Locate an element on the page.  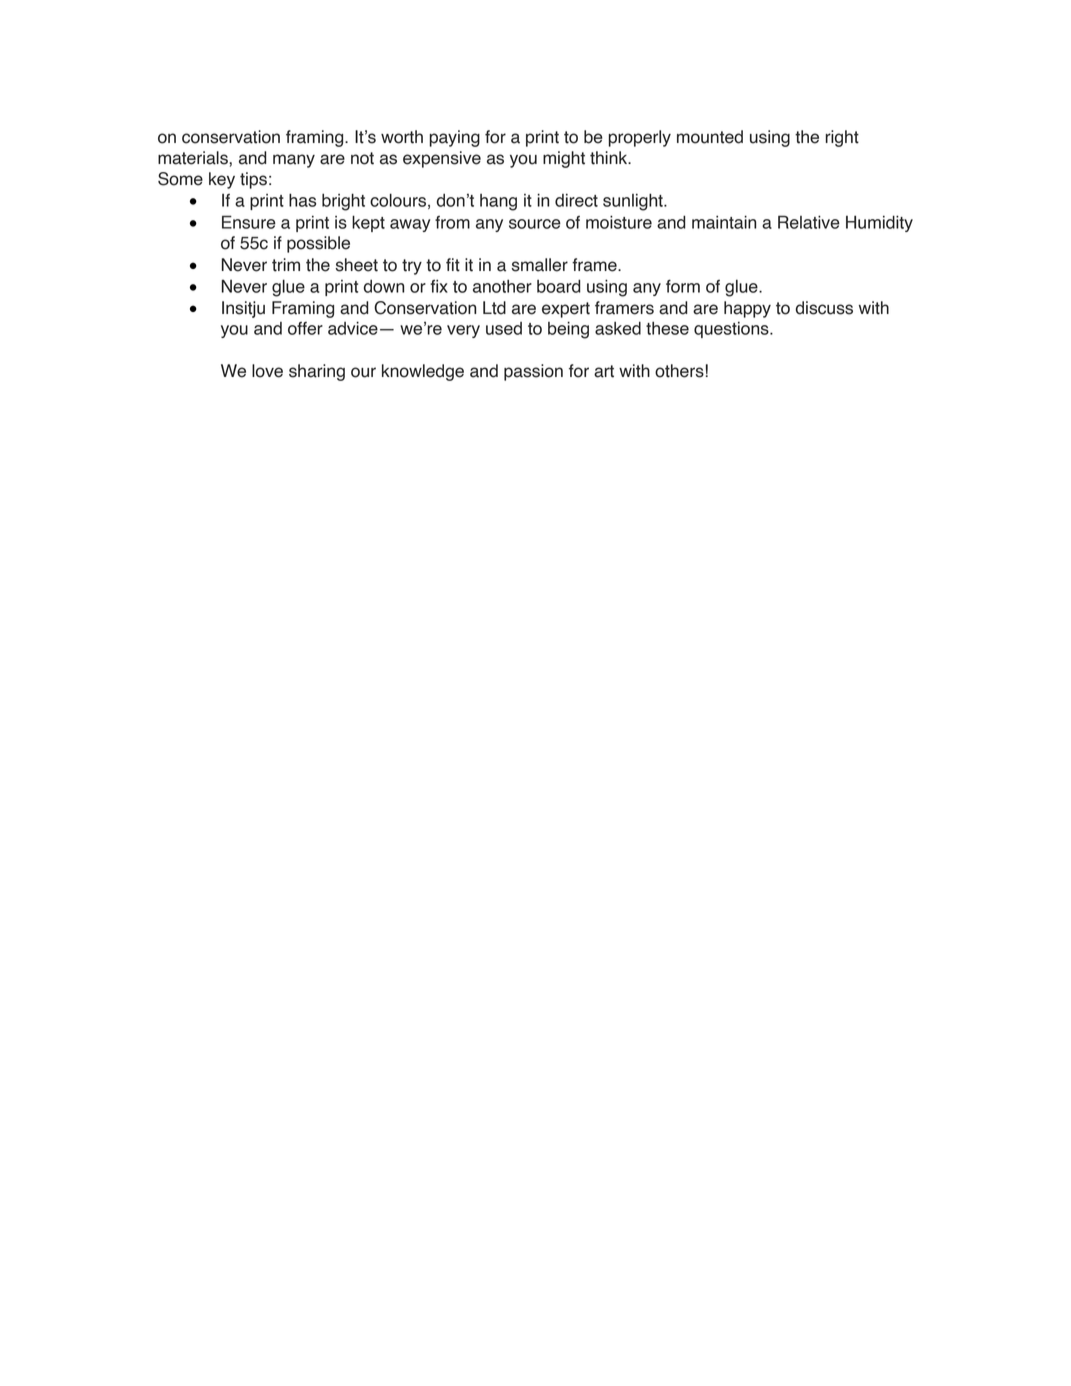
another is located at coordinates (502, 286).
